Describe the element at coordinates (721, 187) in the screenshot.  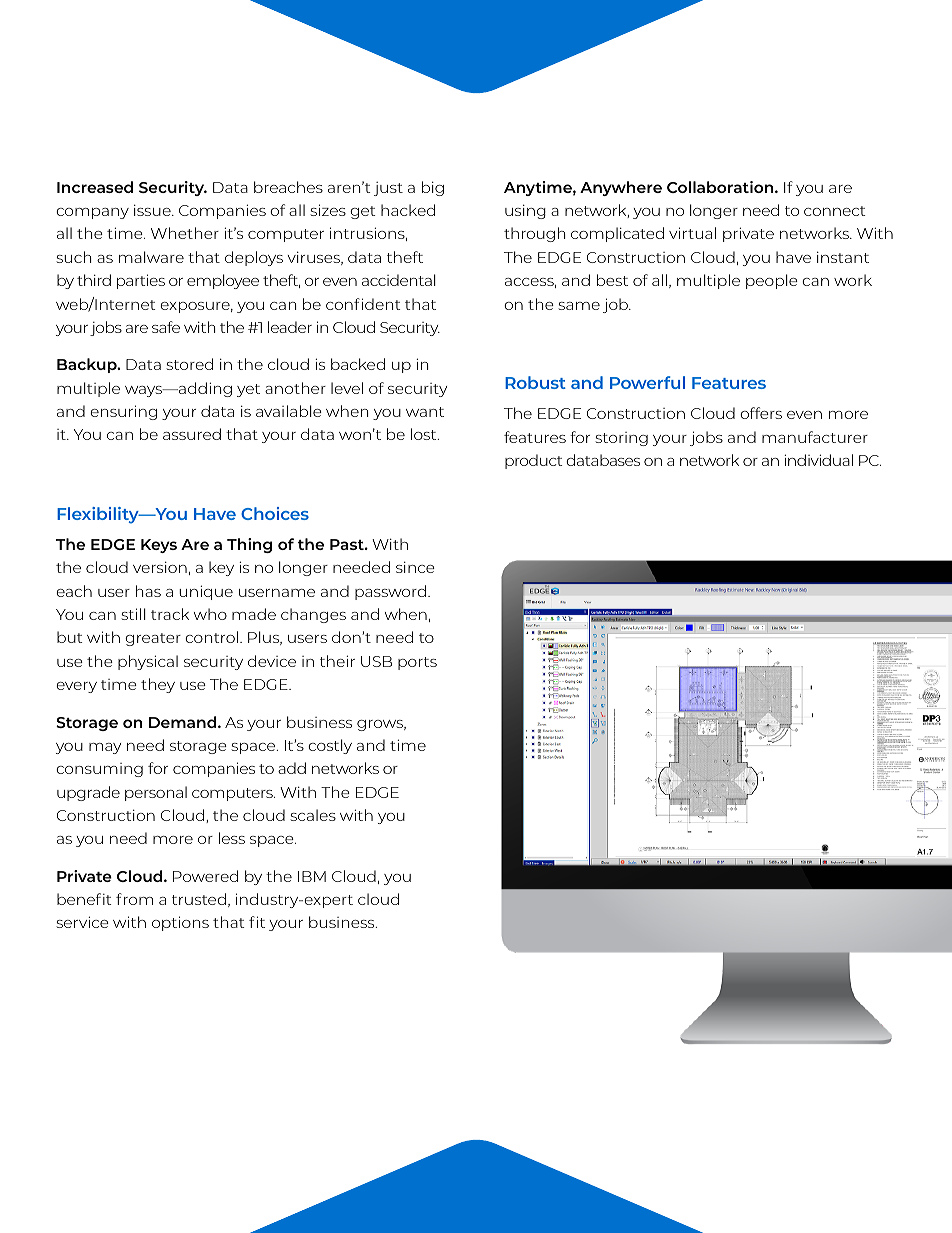
I see `Collaboration` at that location.
